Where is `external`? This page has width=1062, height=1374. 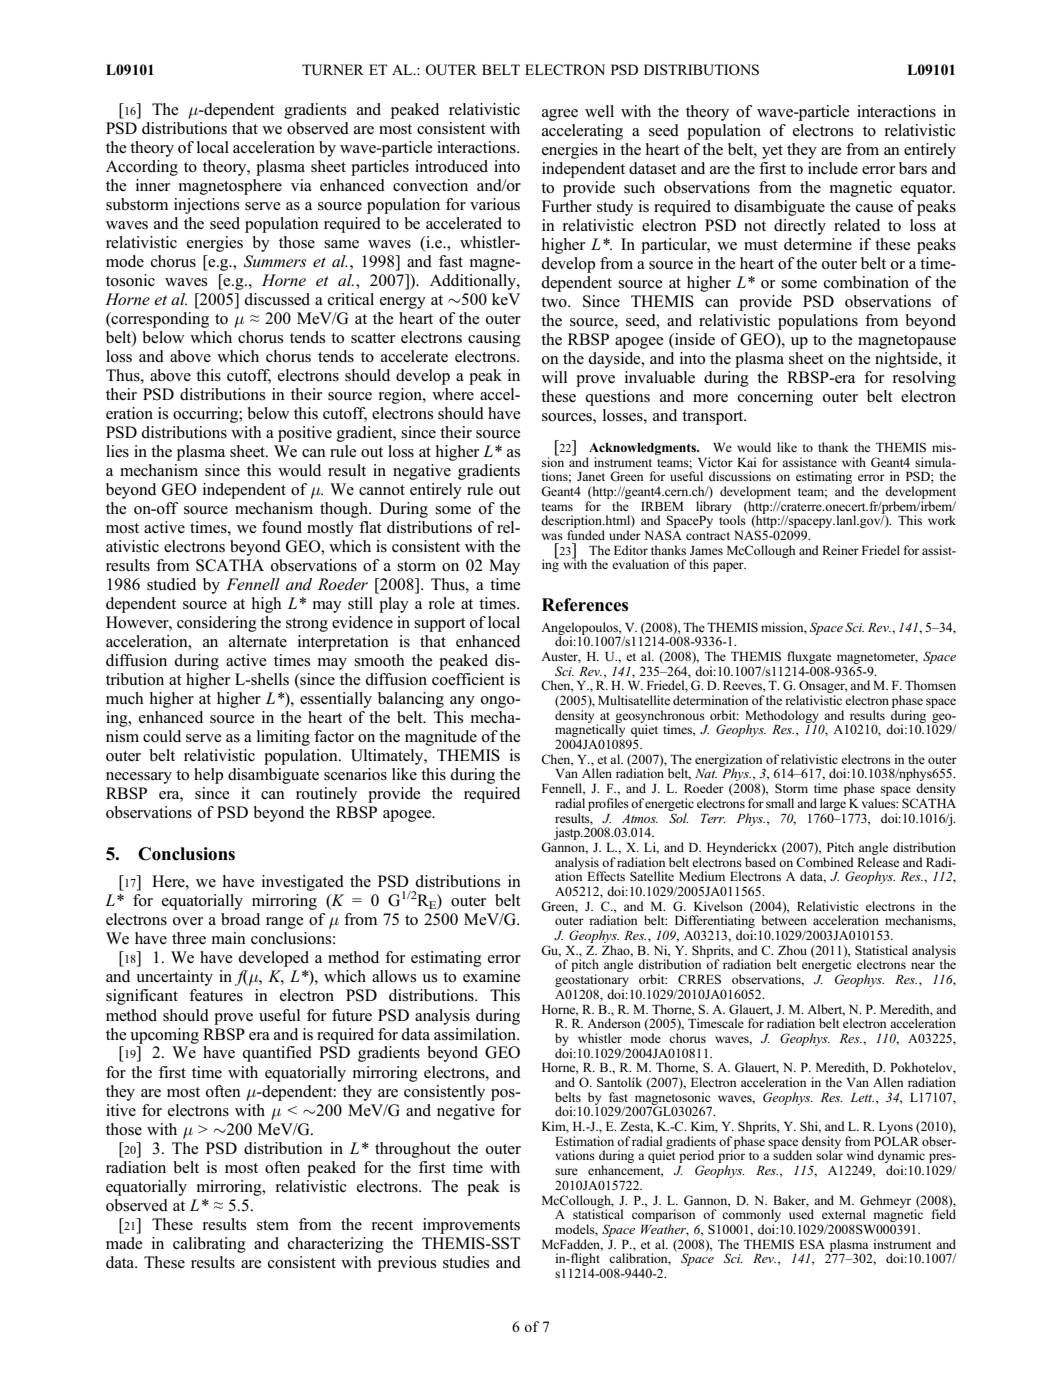
external is located at coordinates (844, 1214).
